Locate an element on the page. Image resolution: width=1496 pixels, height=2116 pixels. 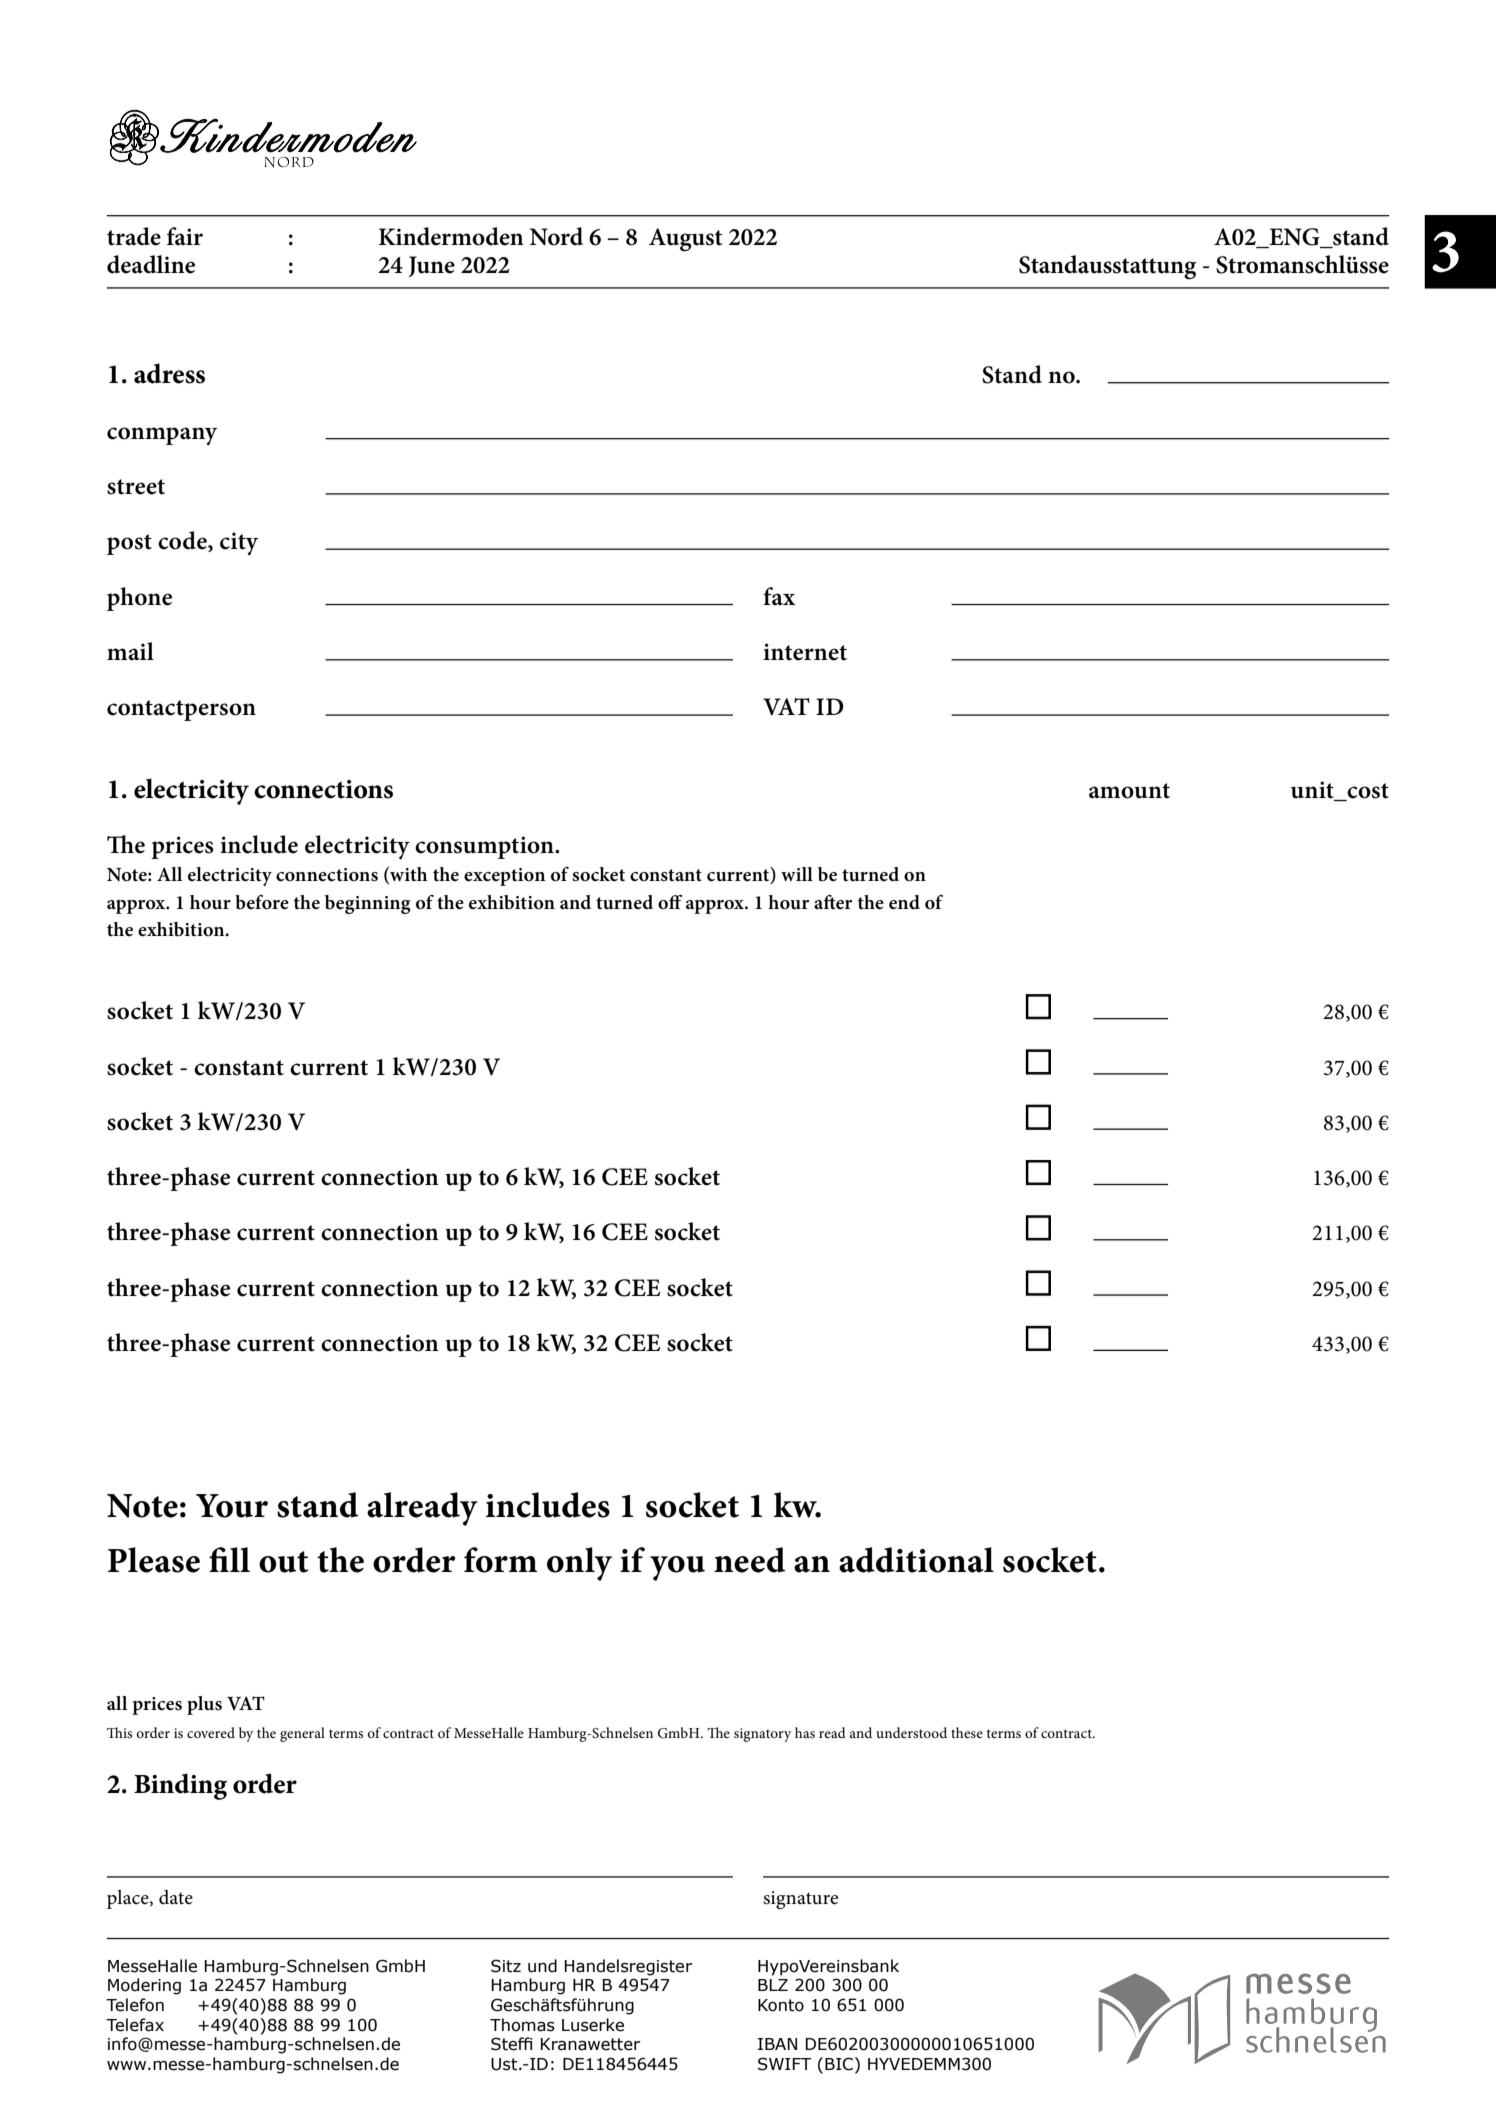
Telefon is located at coordinates (135, 2005).
